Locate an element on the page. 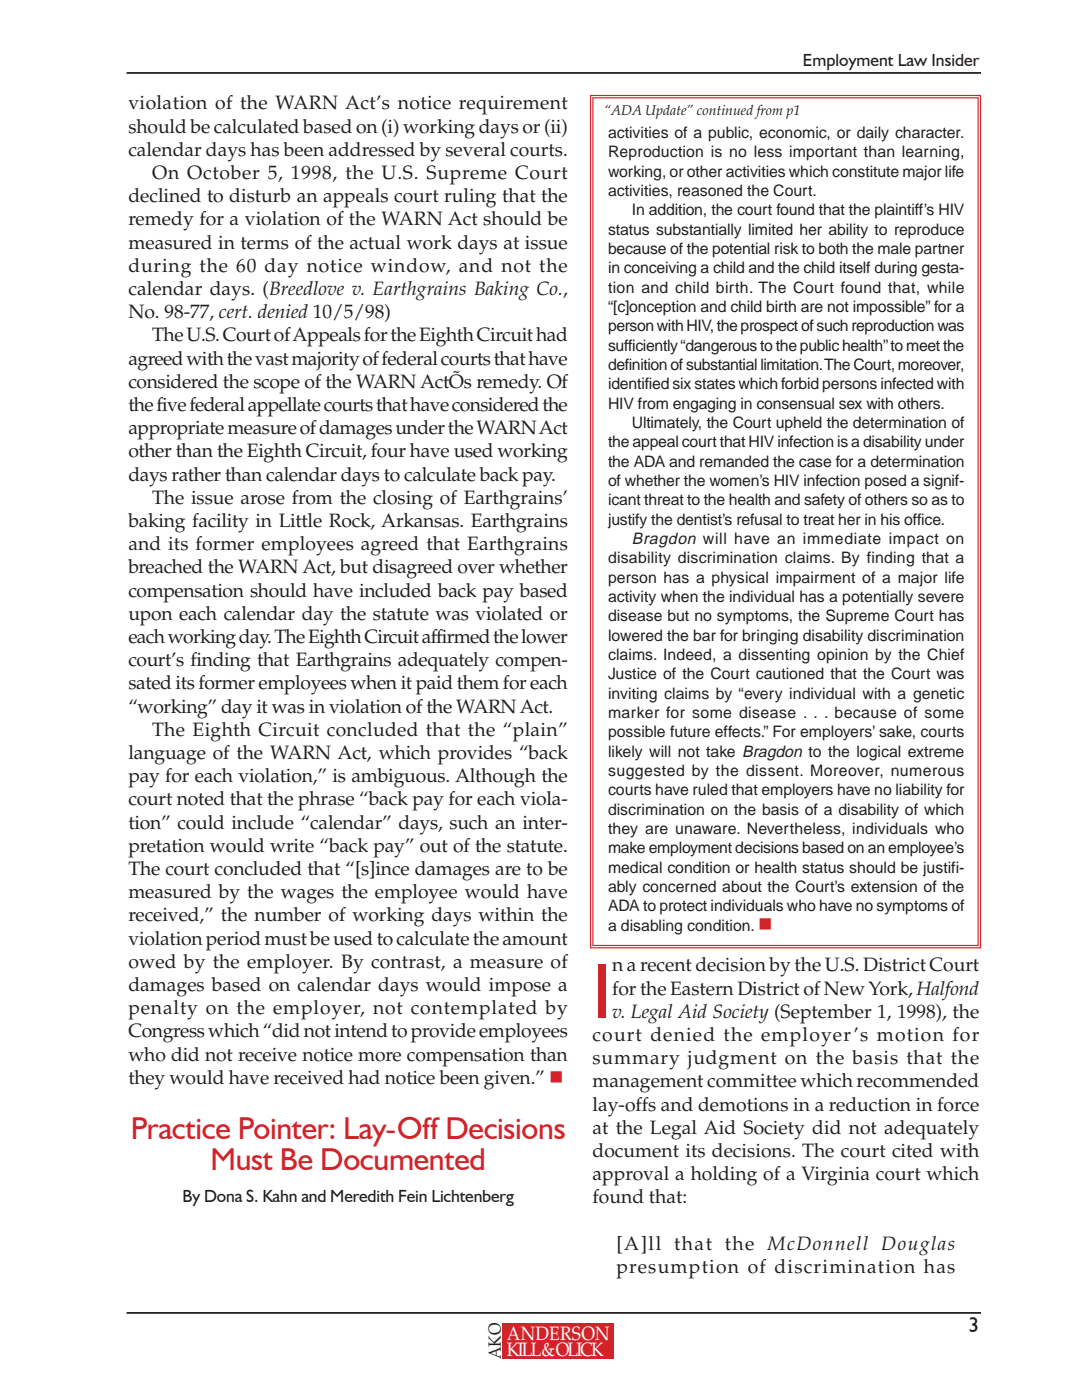  daily is located at coordinates (873, 134).
